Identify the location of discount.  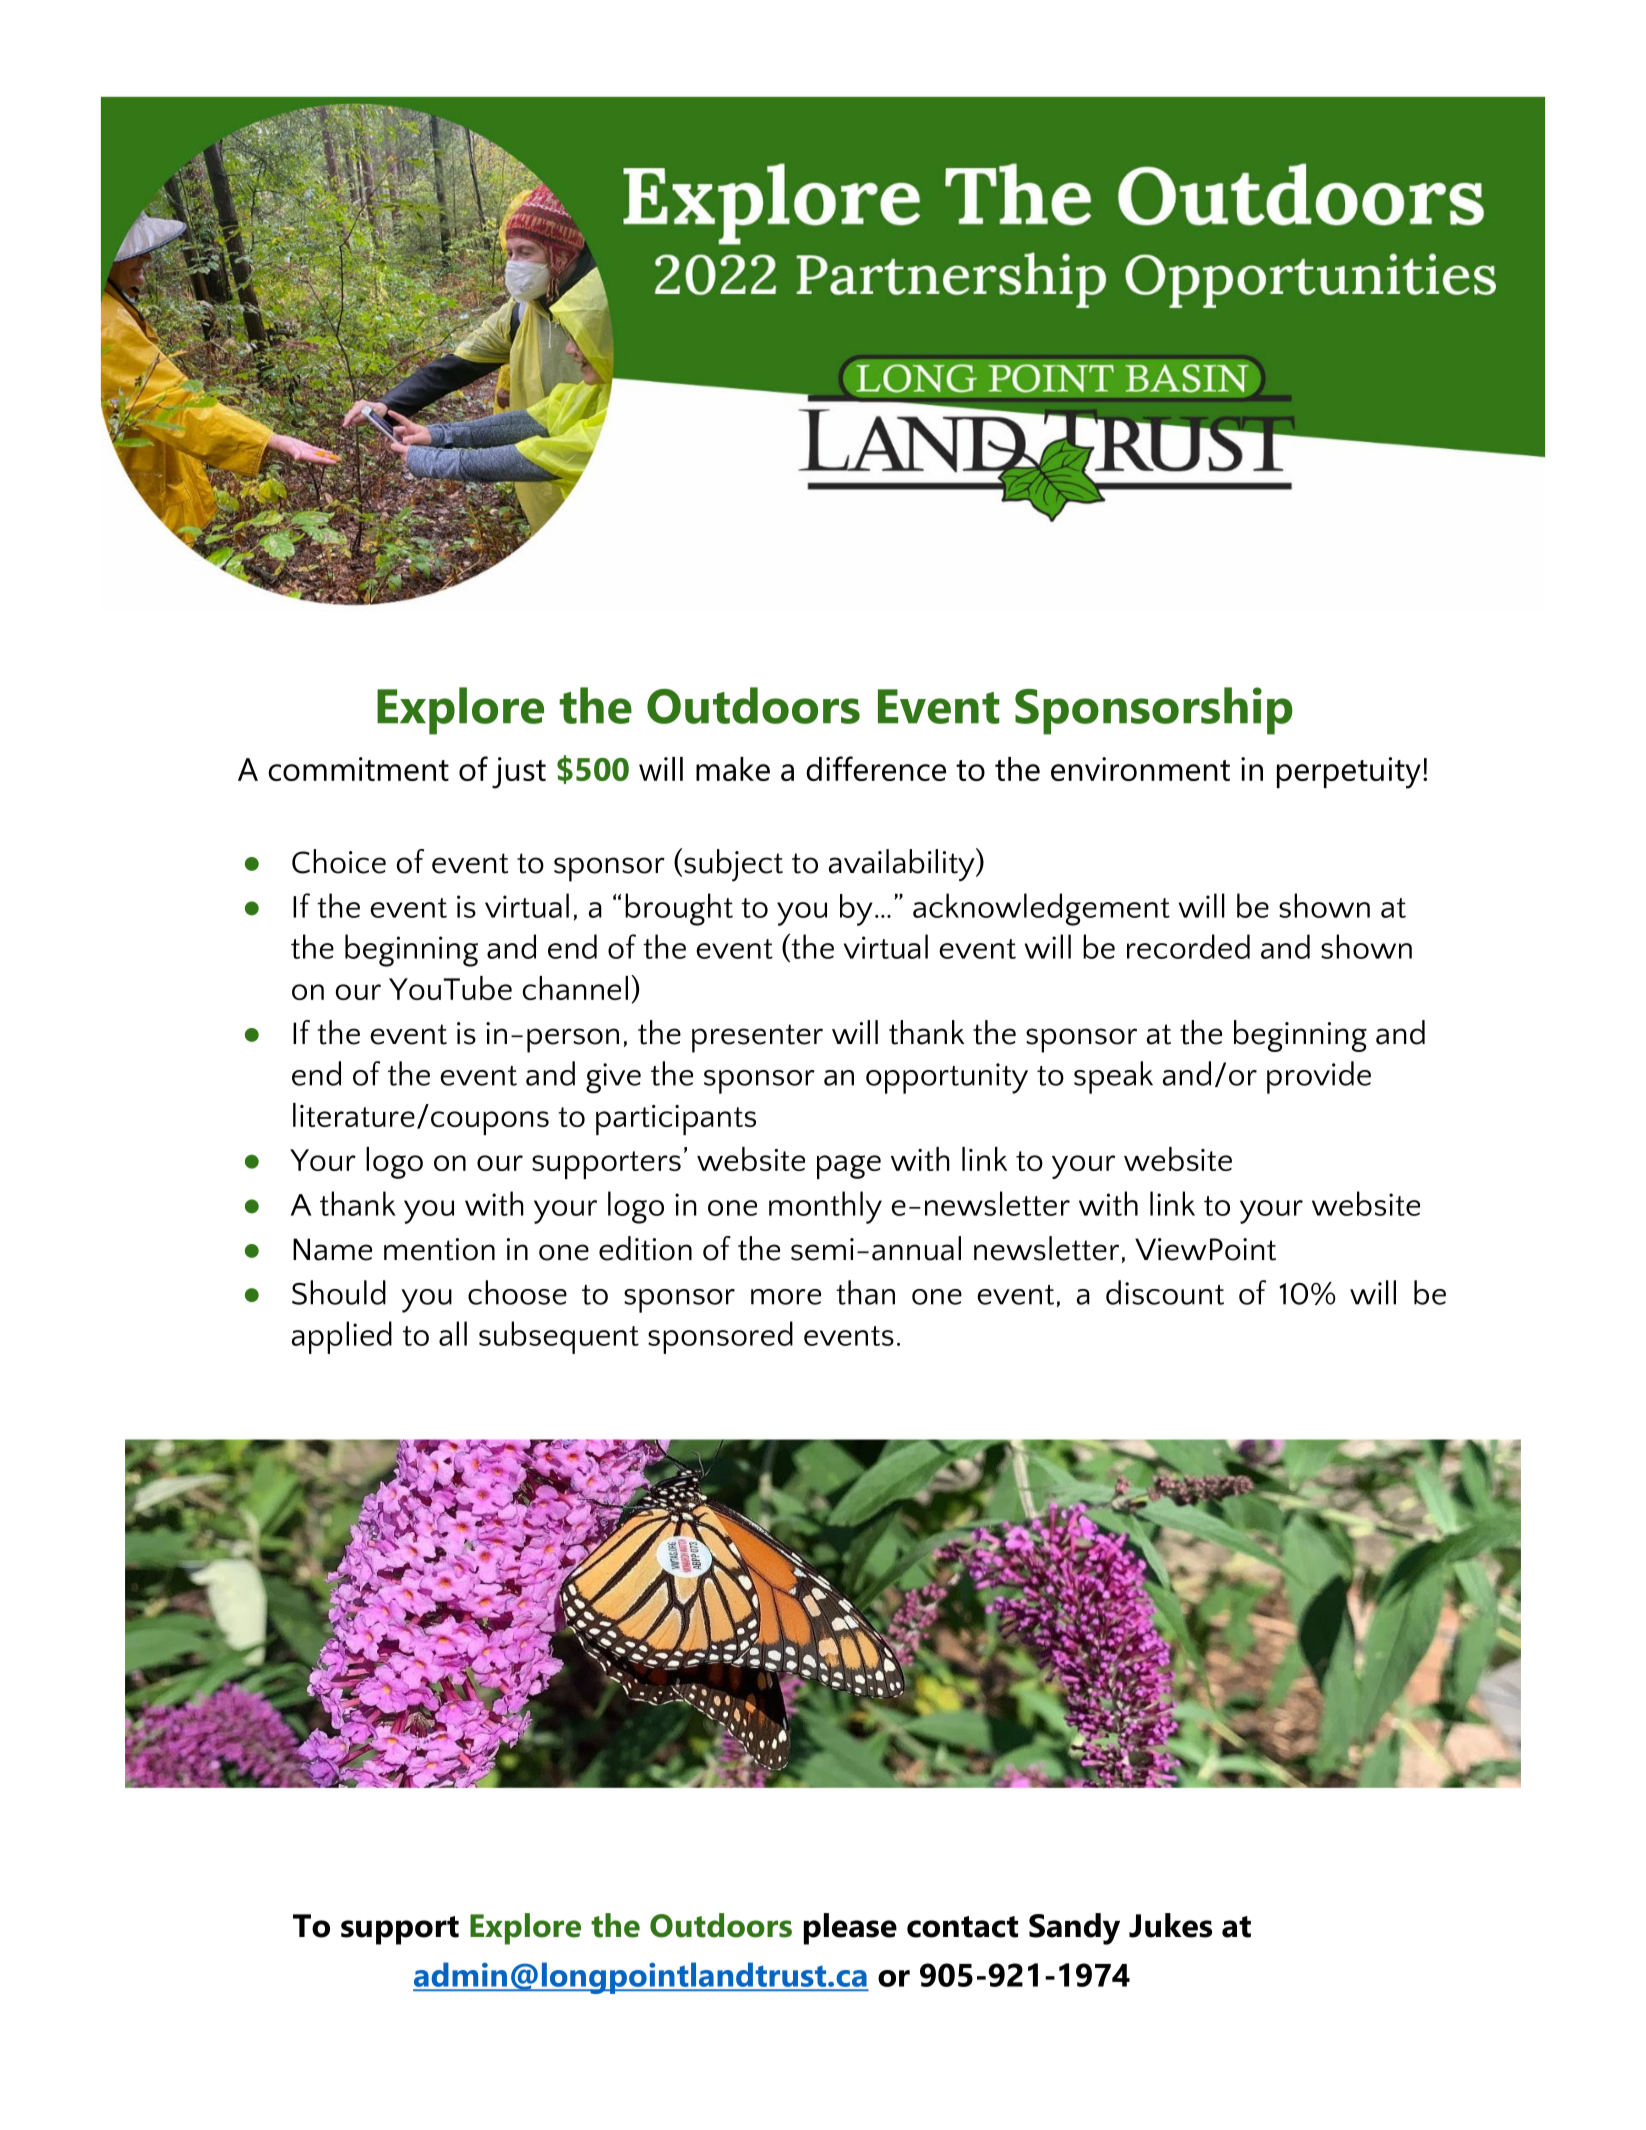
(1165, 1292).
